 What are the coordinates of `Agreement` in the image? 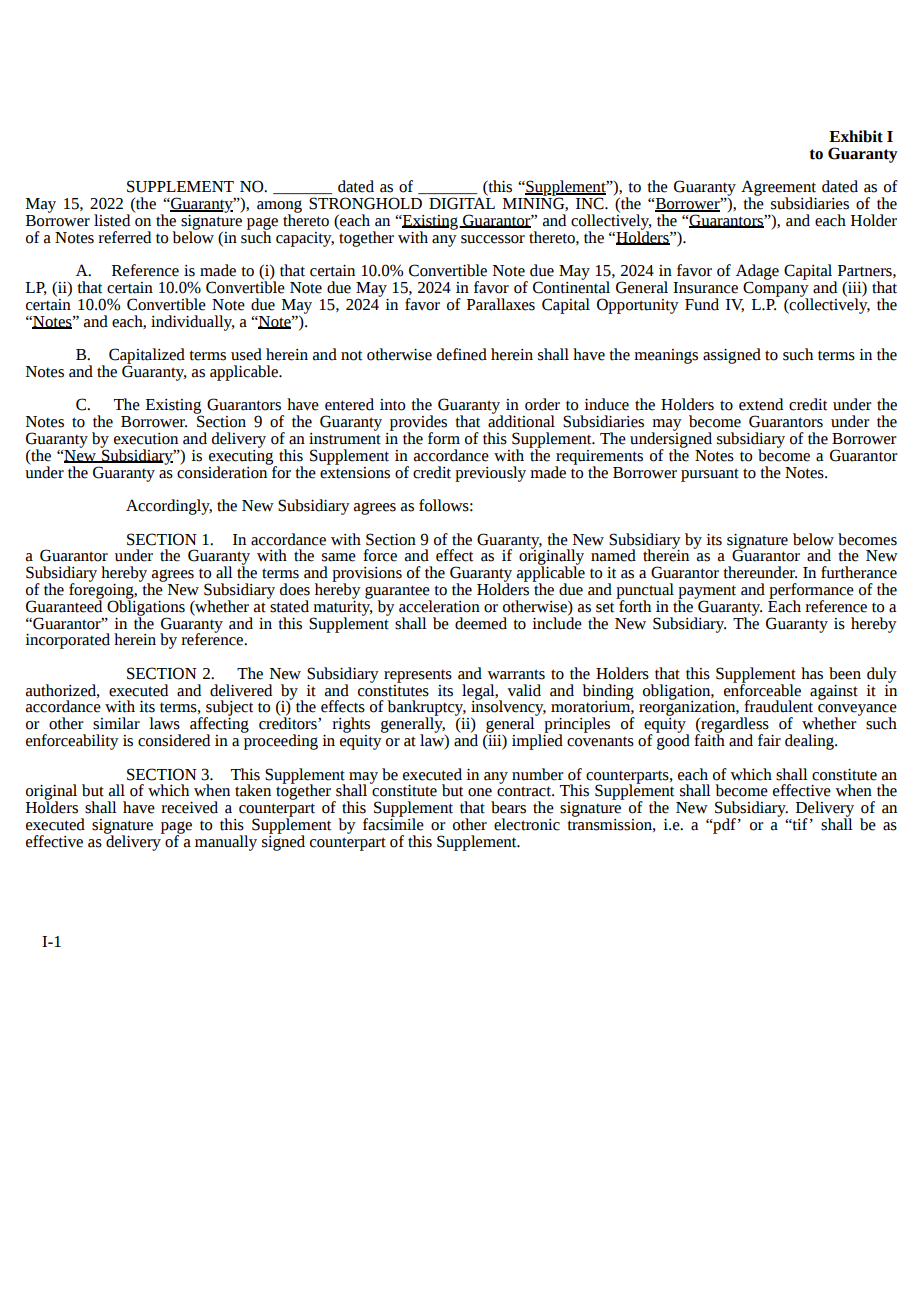 It's located at (778, 189).
